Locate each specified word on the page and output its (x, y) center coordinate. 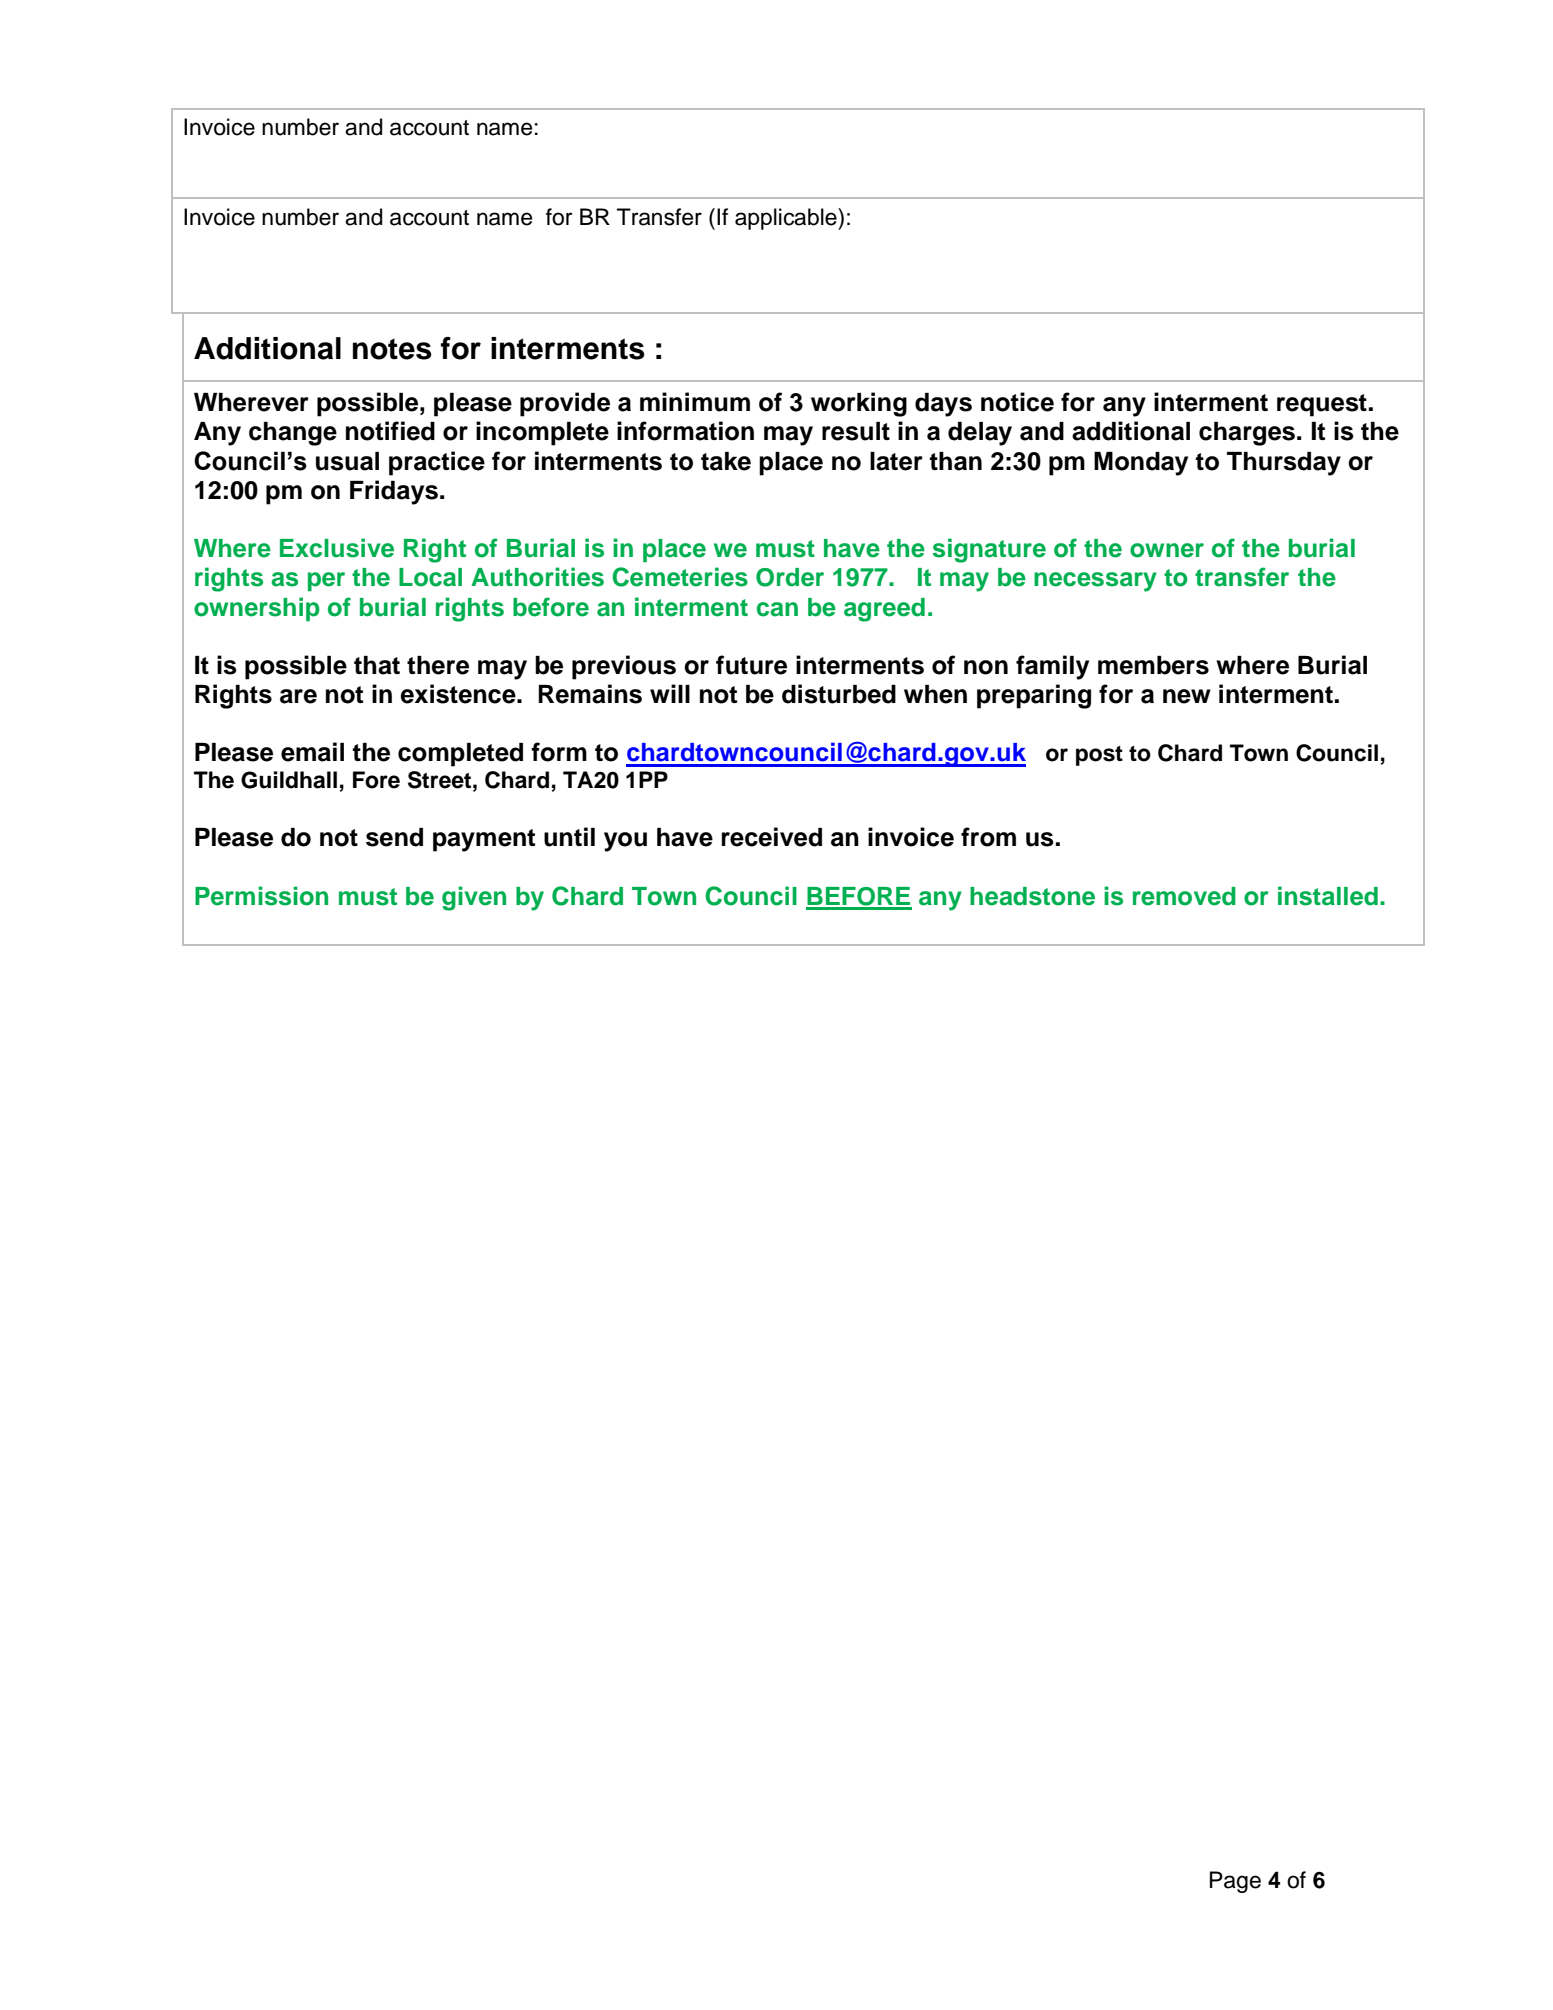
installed (1328, 896)
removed (1184, 896)
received (772, 837)
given (474, 898)
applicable (787, 219)
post (1099, 756)
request (1322, 405)
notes (392, 349)
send (394, 837)
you (625, 842)
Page (1235, 1882)
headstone (1032, 896)
